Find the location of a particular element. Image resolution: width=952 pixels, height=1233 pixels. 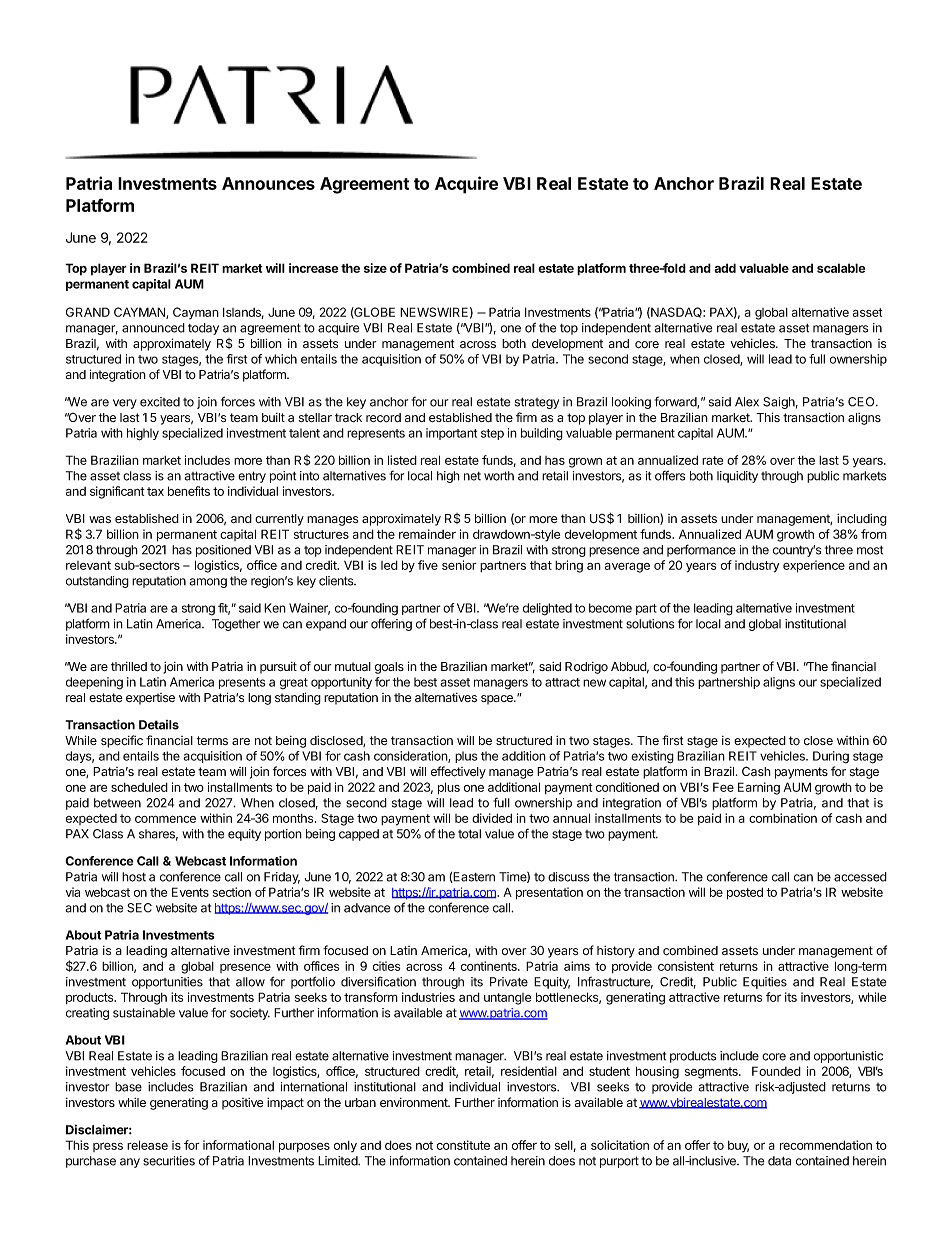

space is located at coordinates (498, 700).
